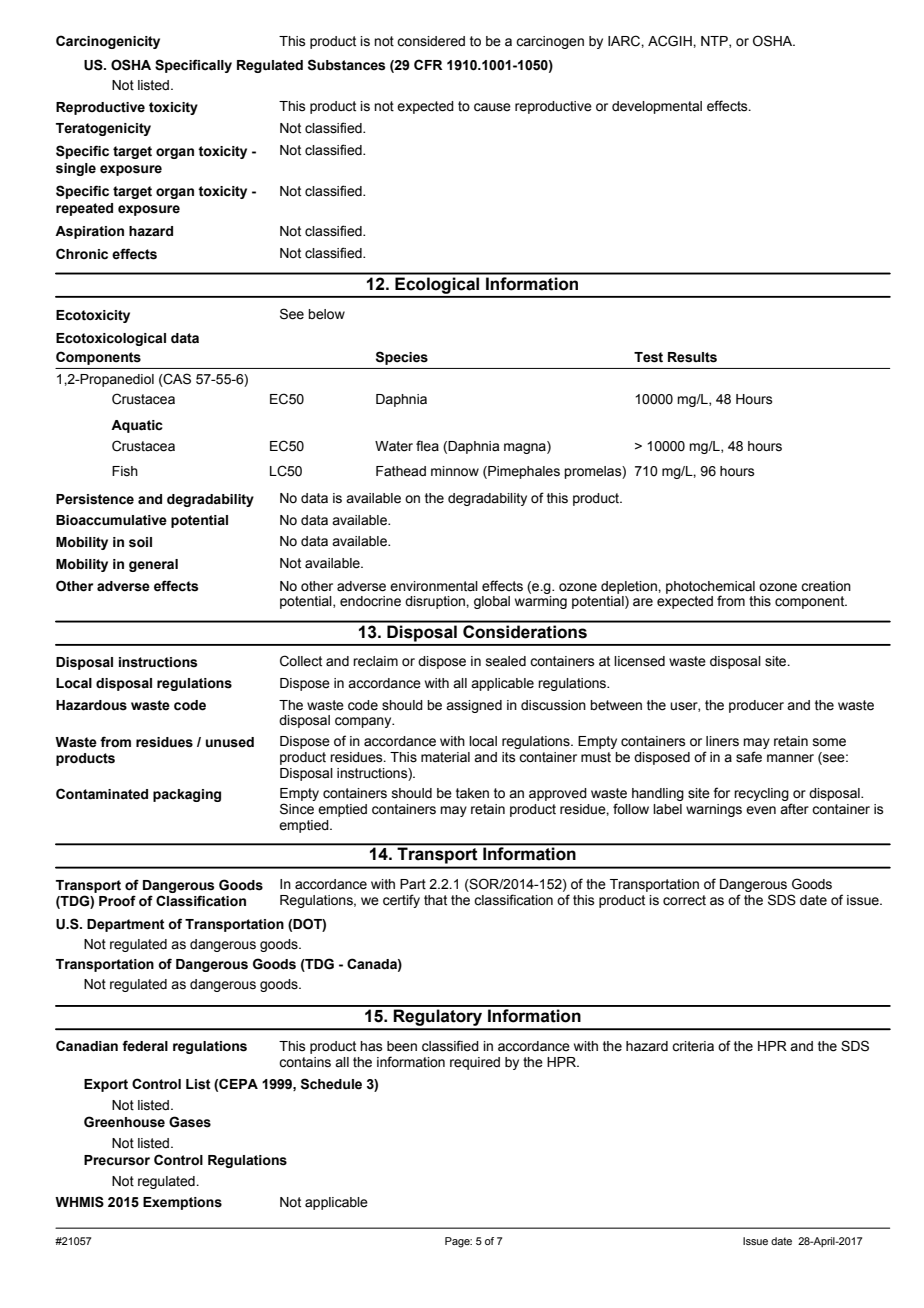 The height and width of the screenshot is (1308, 924). I want to click on single, so click(76, 169).
